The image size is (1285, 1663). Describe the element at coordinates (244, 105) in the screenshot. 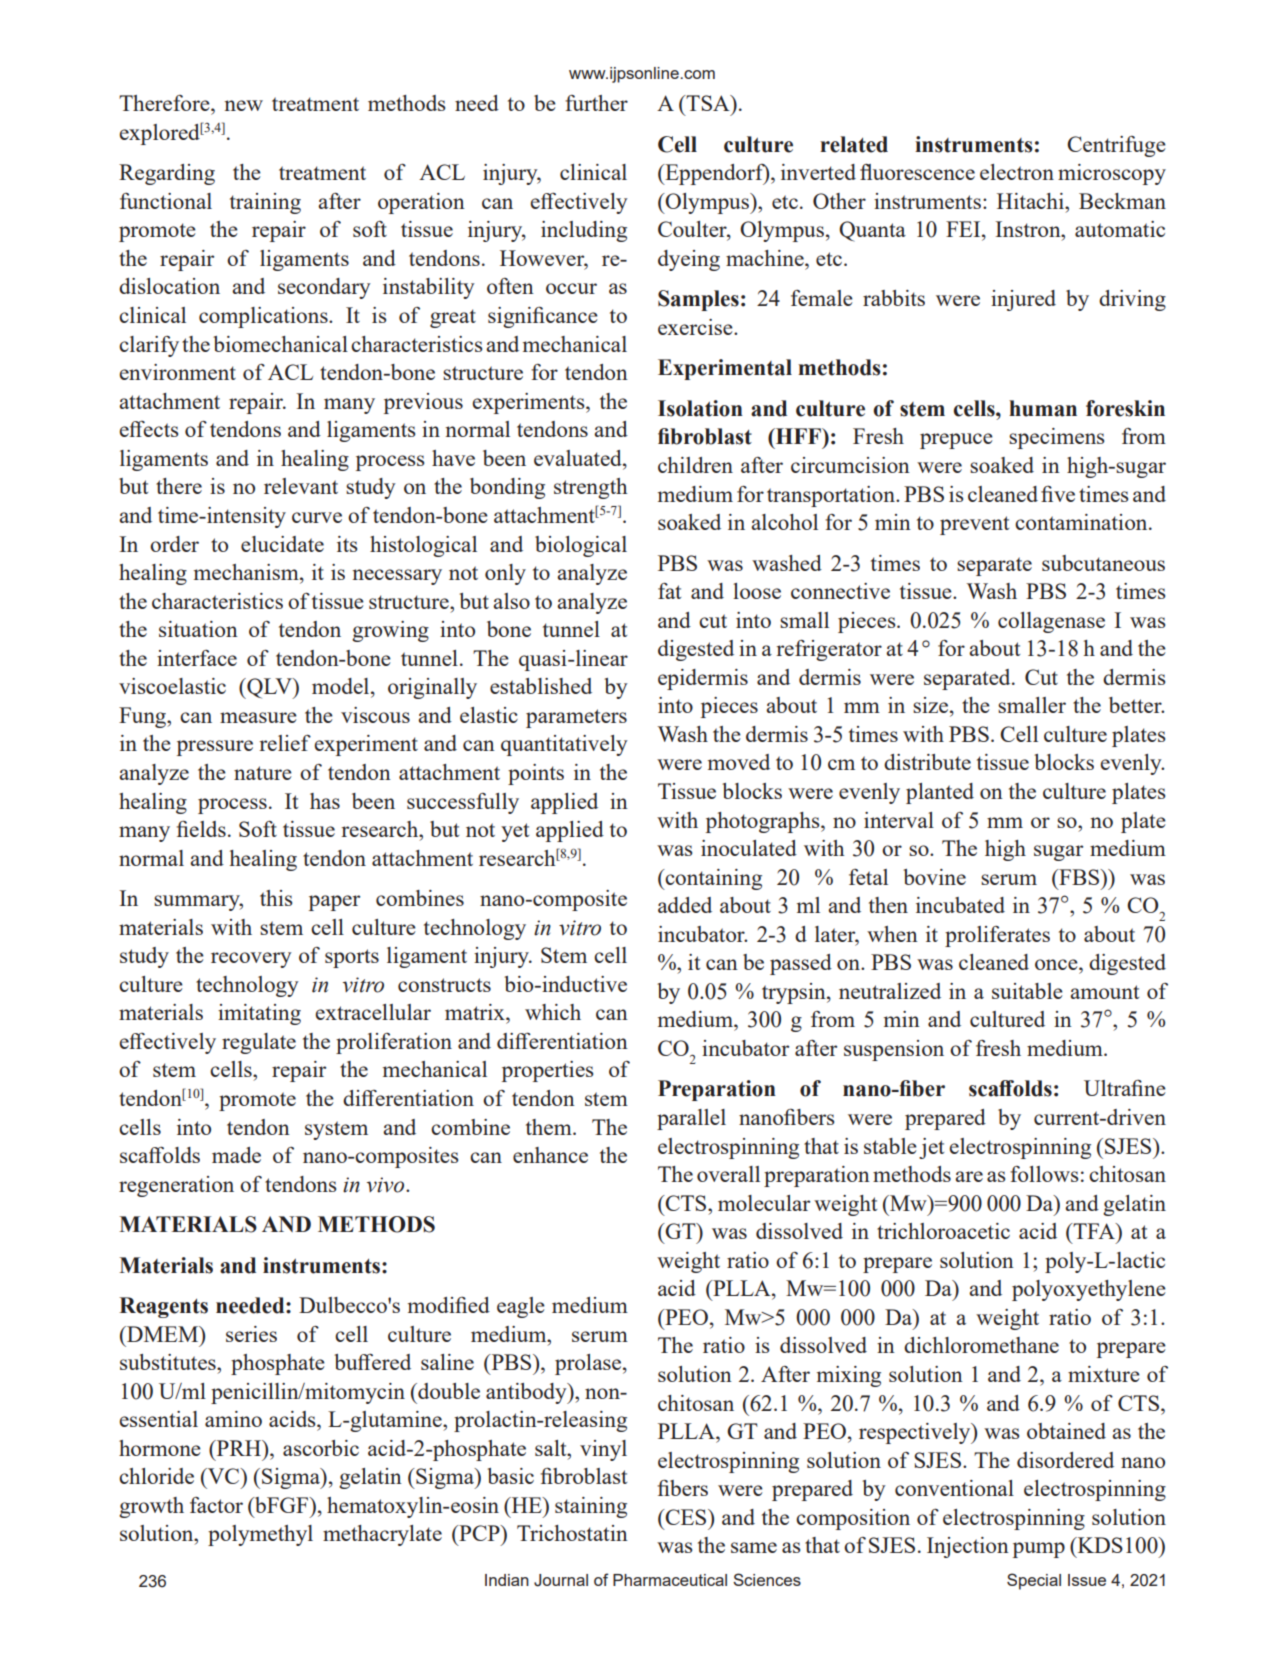

I see `new` at that location.
